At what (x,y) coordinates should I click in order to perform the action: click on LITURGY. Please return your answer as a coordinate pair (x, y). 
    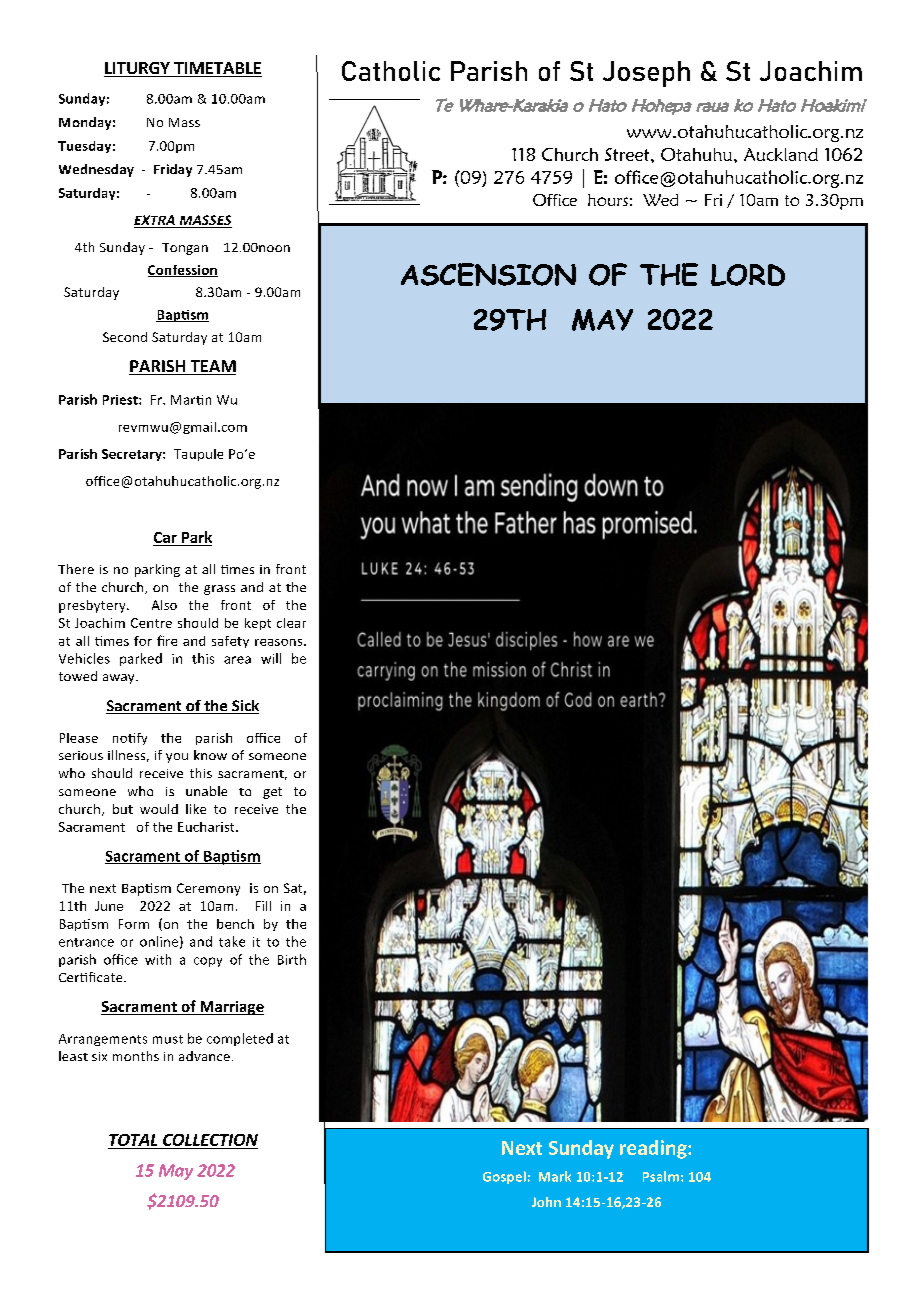
    Looking at the image, I should click on (138, 69).
